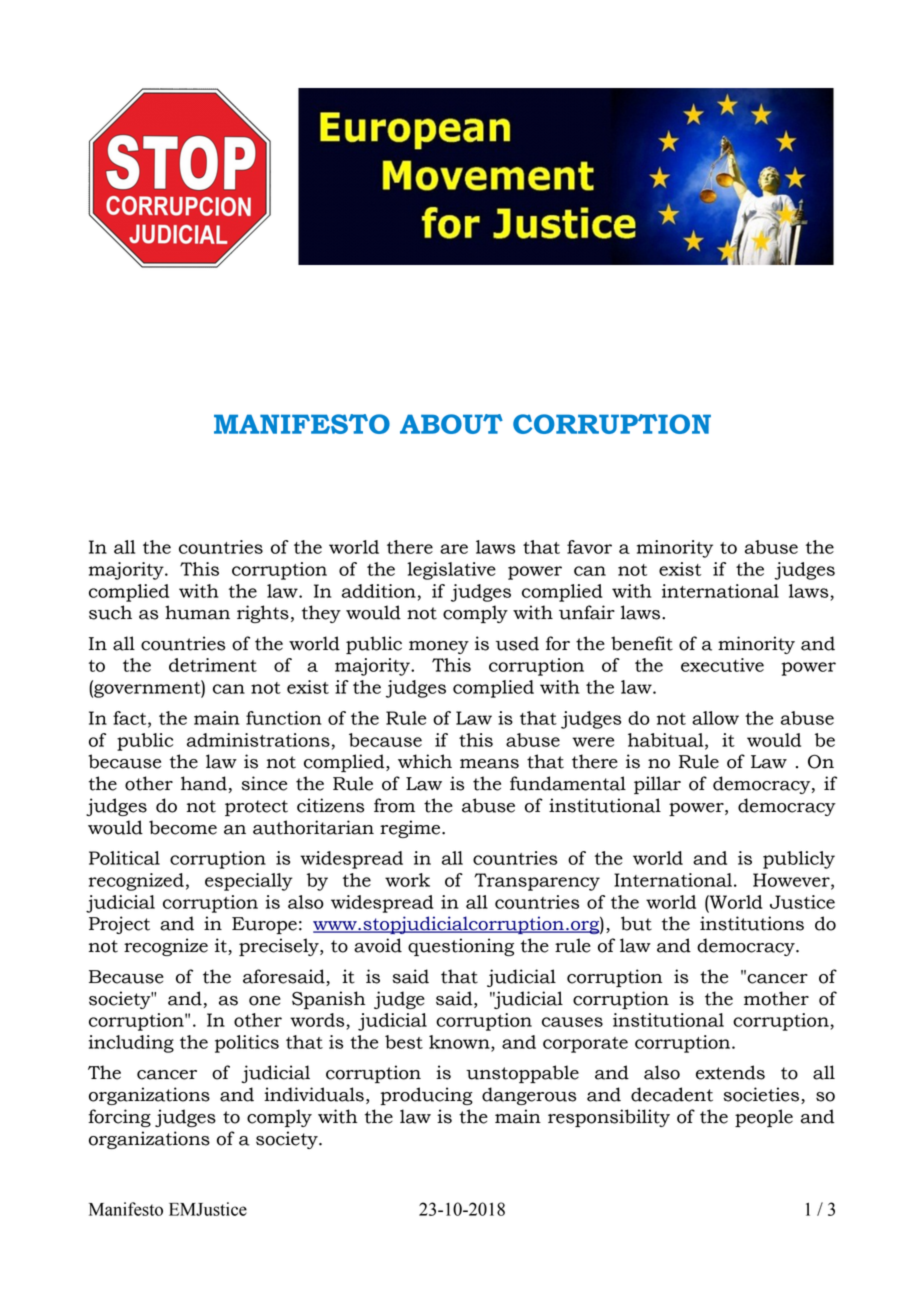 The width and height of the screenshot is (924, 1308). I want to click on legislative, so click(451, 571).
